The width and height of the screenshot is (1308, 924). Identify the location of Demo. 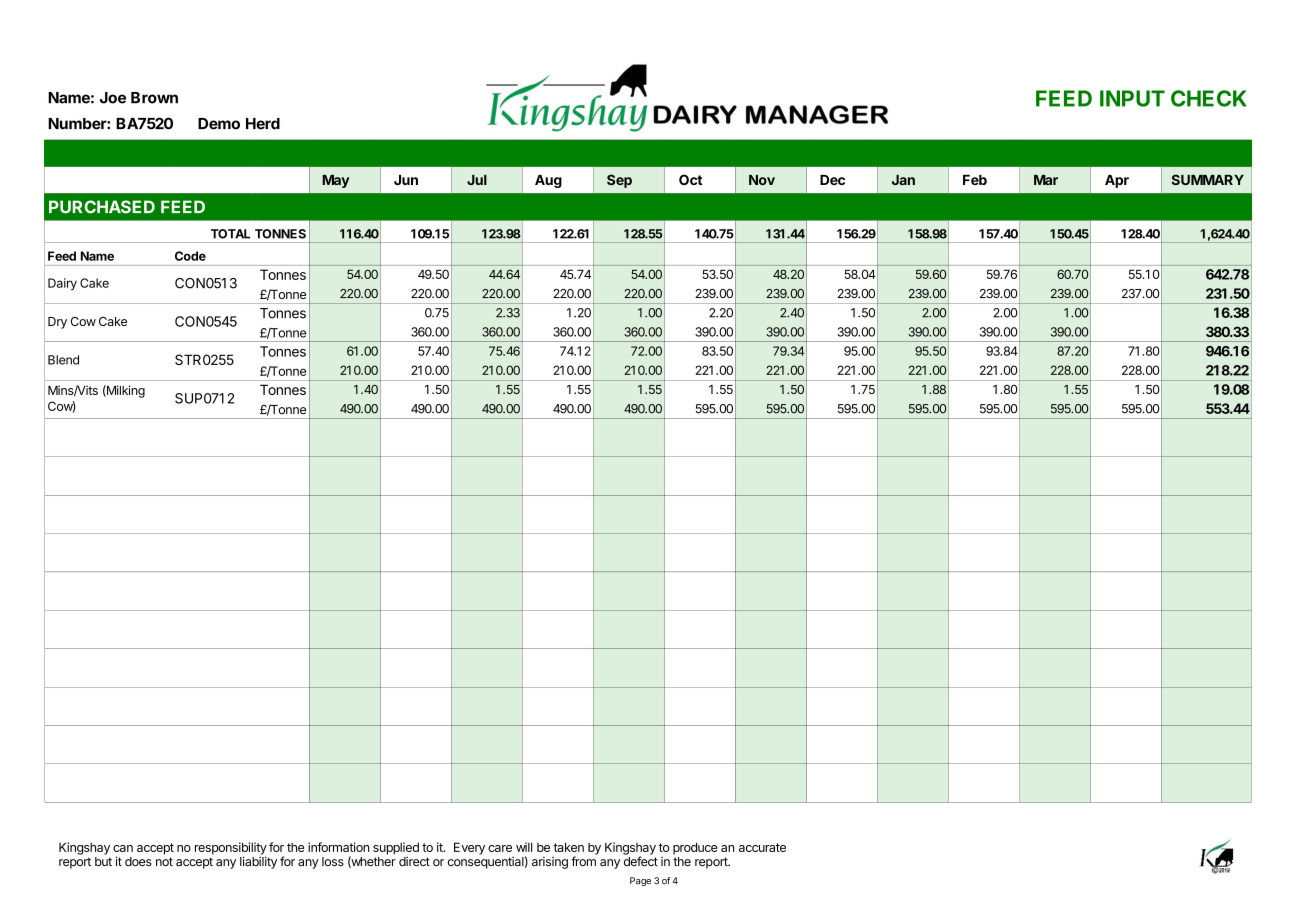
(219, 124).
